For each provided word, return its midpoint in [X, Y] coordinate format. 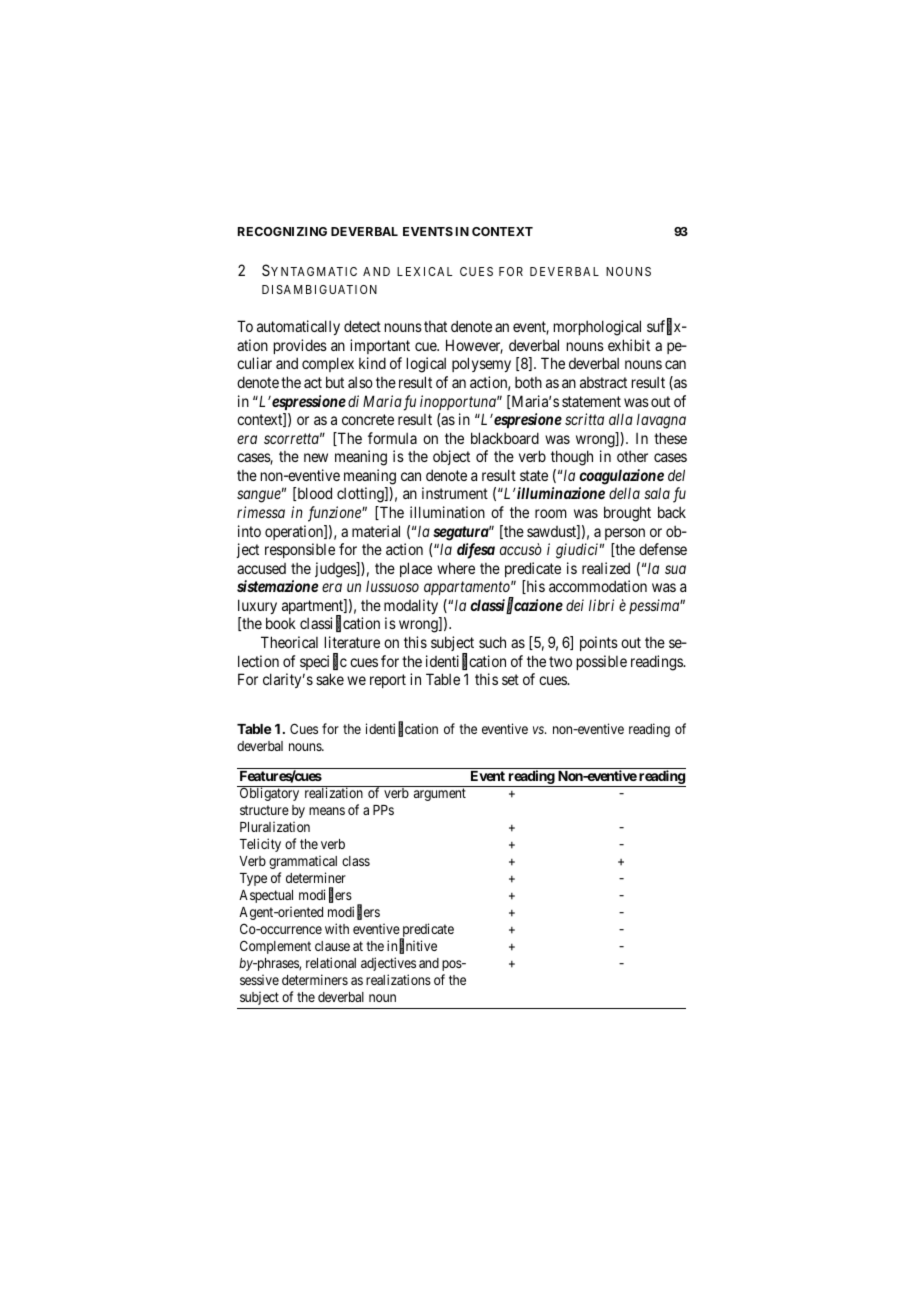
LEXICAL [424, 271]
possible [602, 662]
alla [621, 419]
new [316, 457]
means [327, 811]
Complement [275, 947]
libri [601, 605]
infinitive [412, 947]
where [456, 568]
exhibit [629, 345]
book [281, 623]
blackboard [505, 438]
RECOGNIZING [282, 231]
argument [440, 794]
